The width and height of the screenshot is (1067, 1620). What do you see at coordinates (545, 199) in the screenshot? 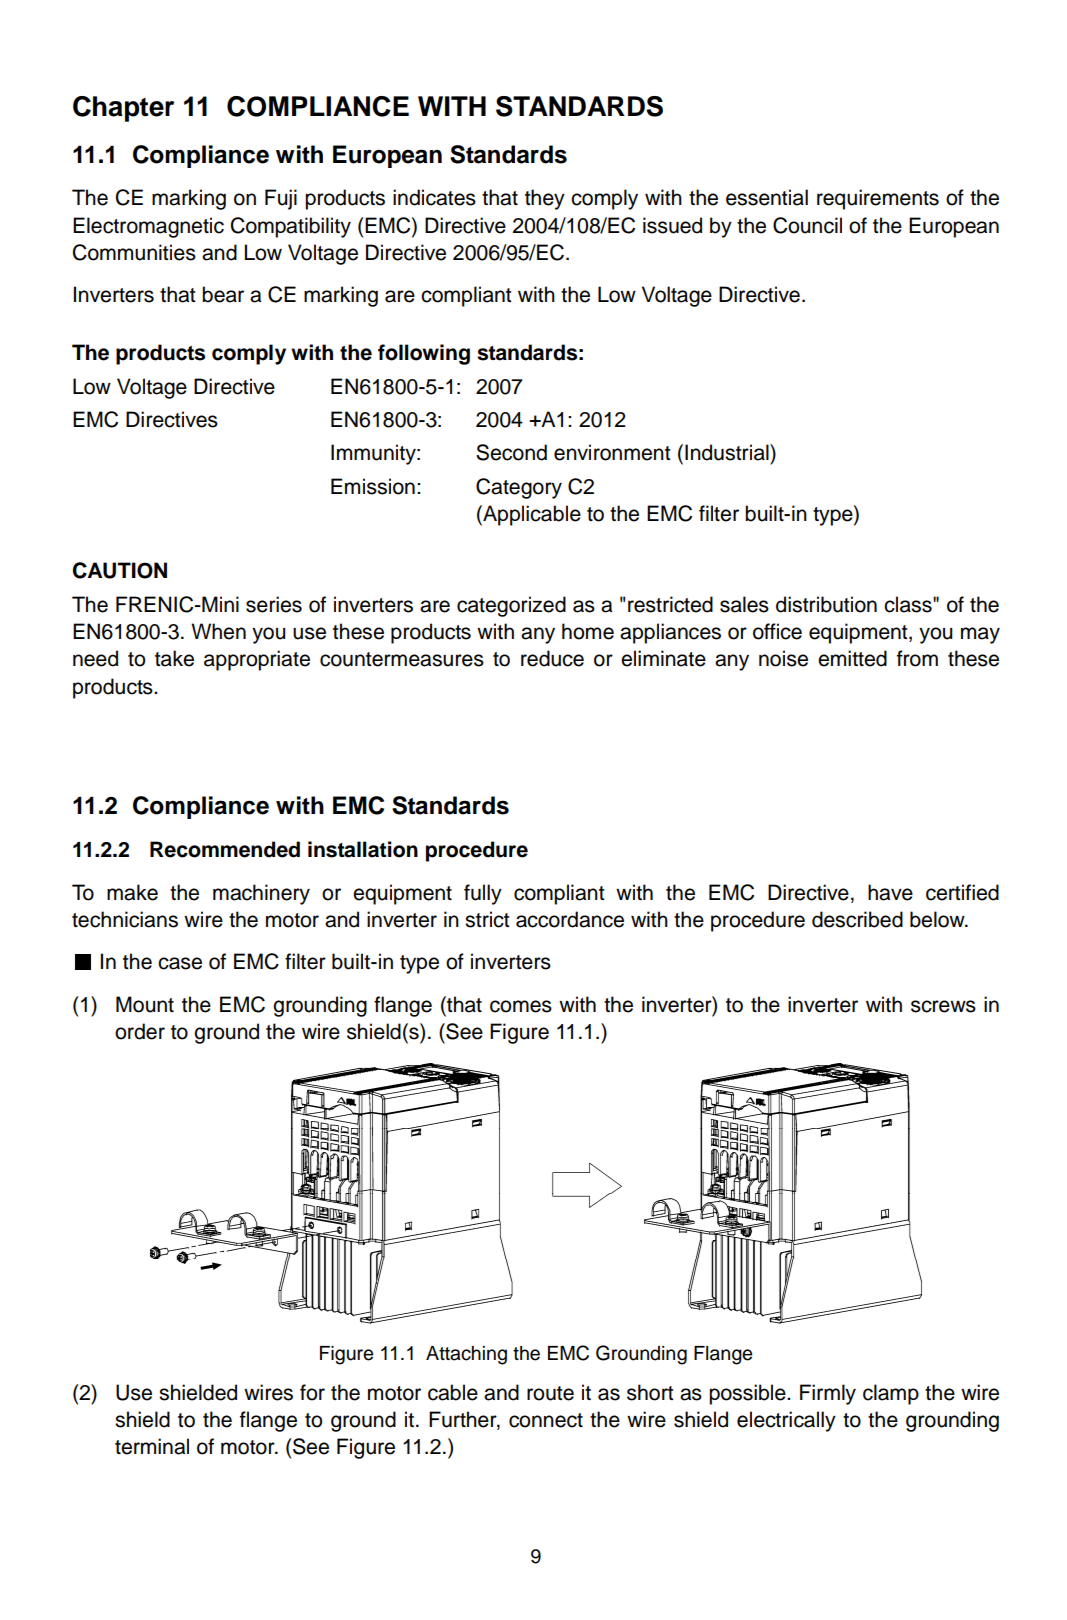
I see `they` at bounding box center [545, 199].
